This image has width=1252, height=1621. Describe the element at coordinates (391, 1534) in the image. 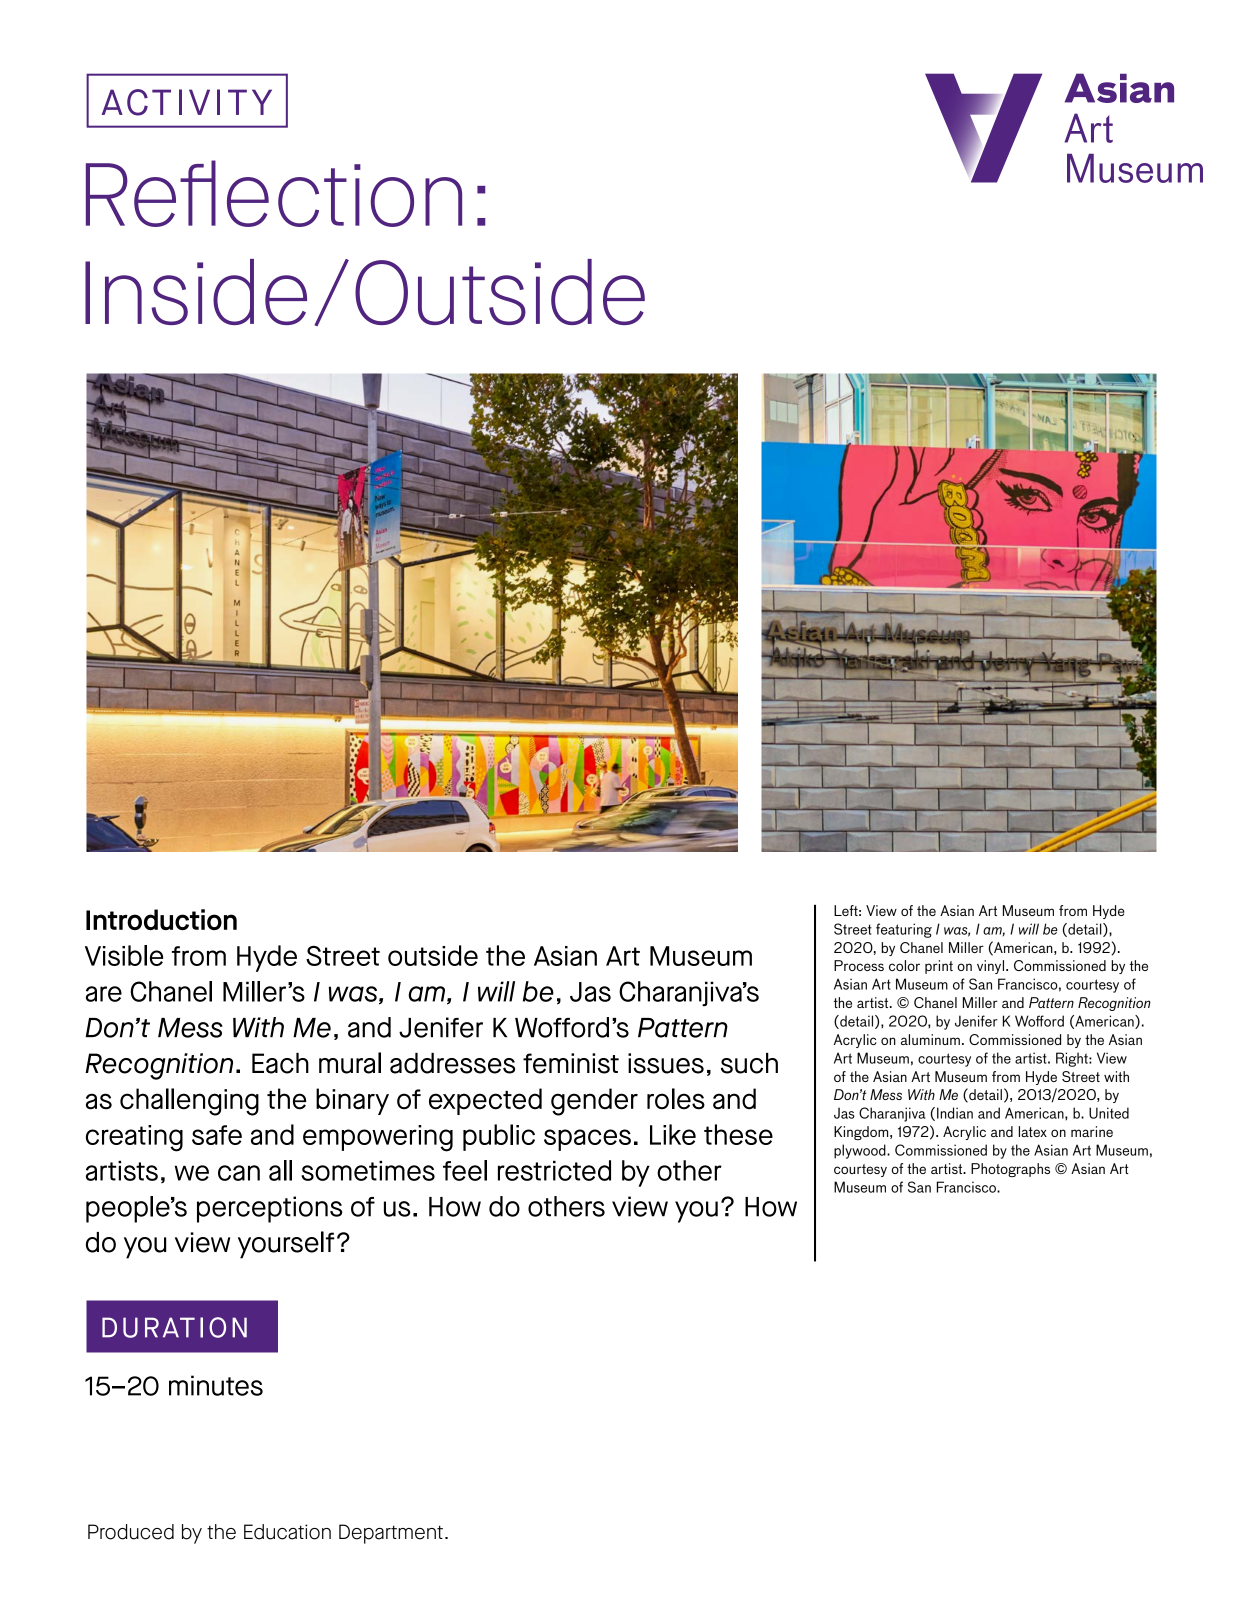

I see `Department` at that location.
